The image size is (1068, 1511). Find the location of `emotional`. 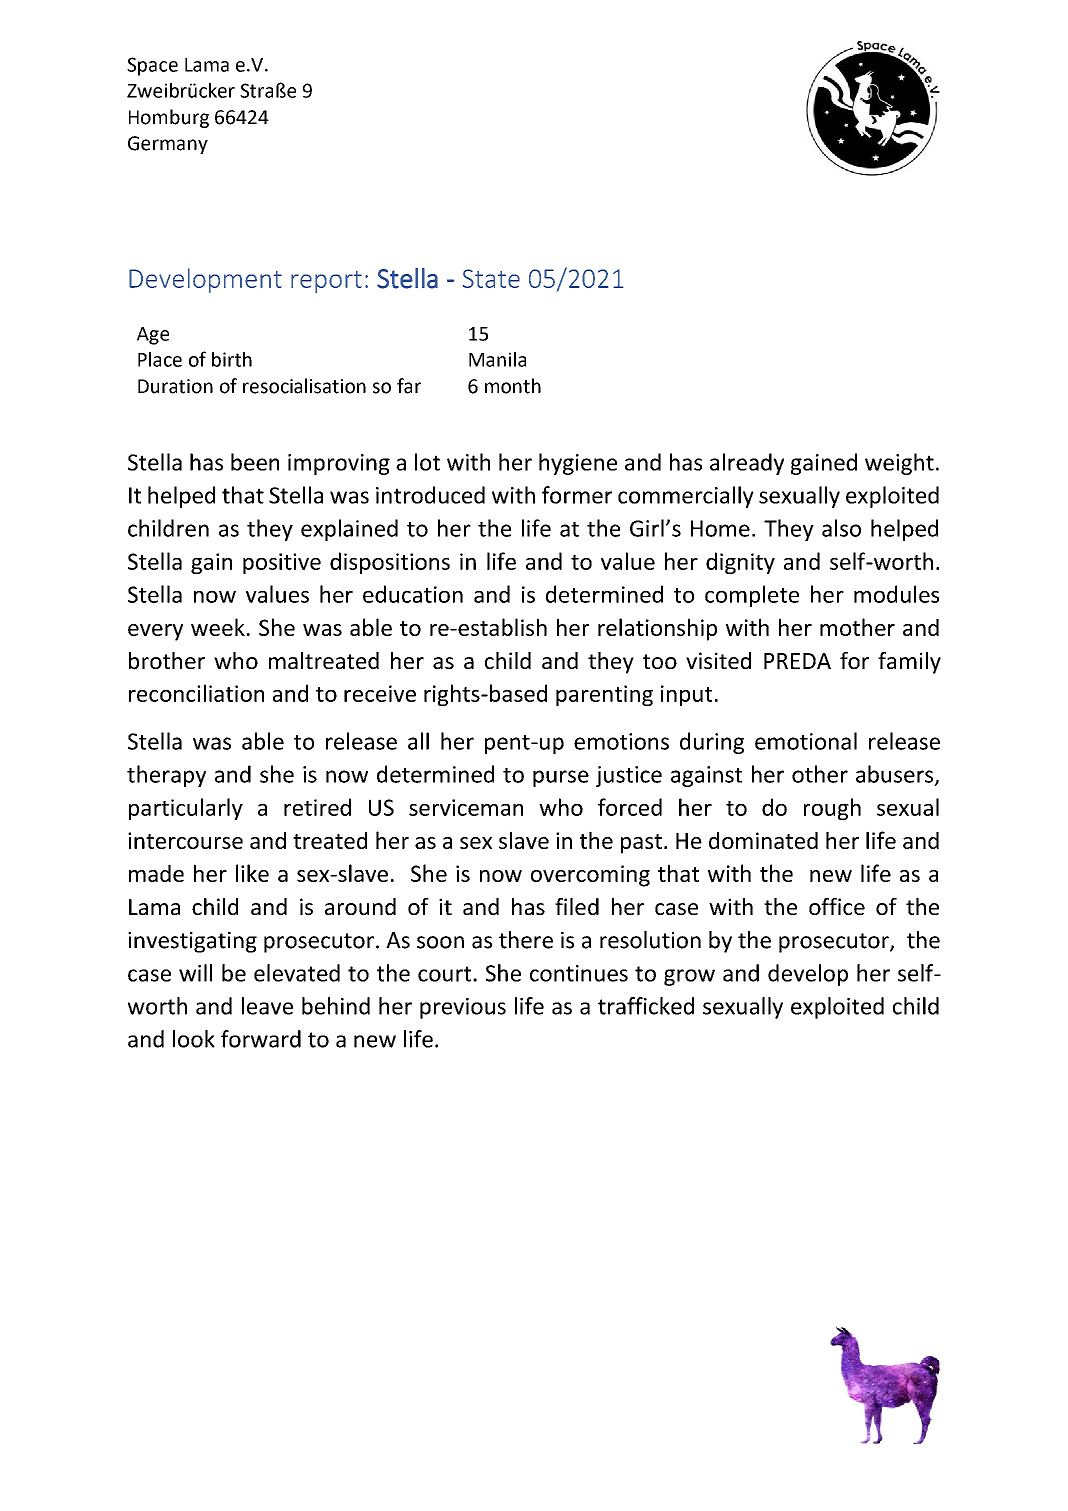

emotional is located at coordinates (806, 741).
